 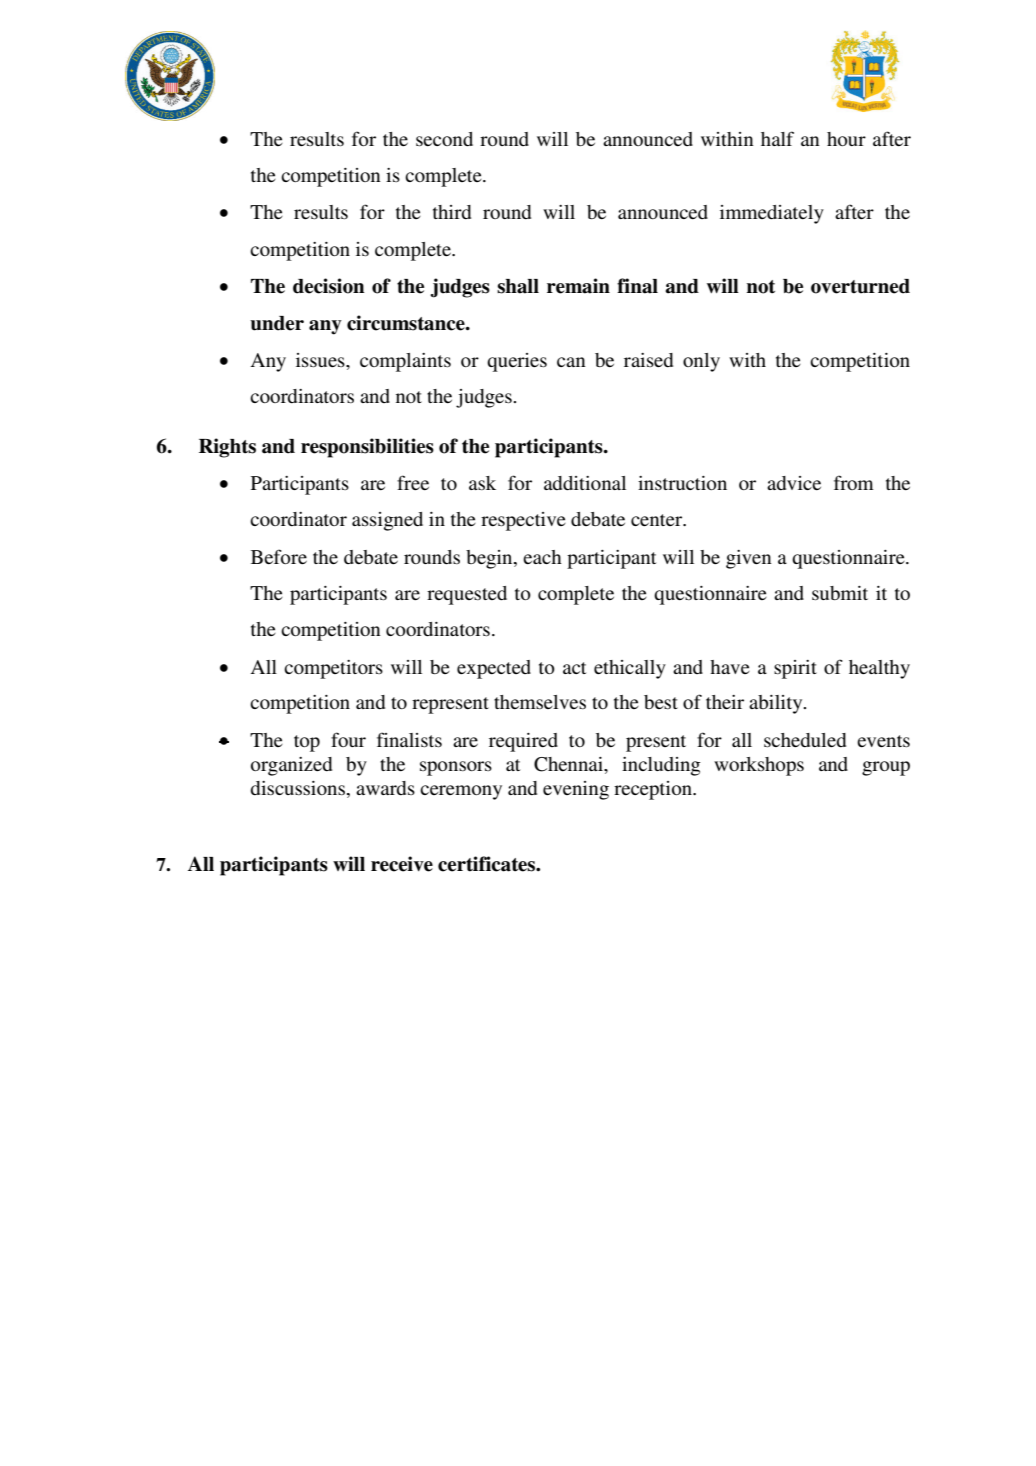 What do you see at coordinates (297, 788) in the page?
I see `discussions` at bounding box center [297, 788].
